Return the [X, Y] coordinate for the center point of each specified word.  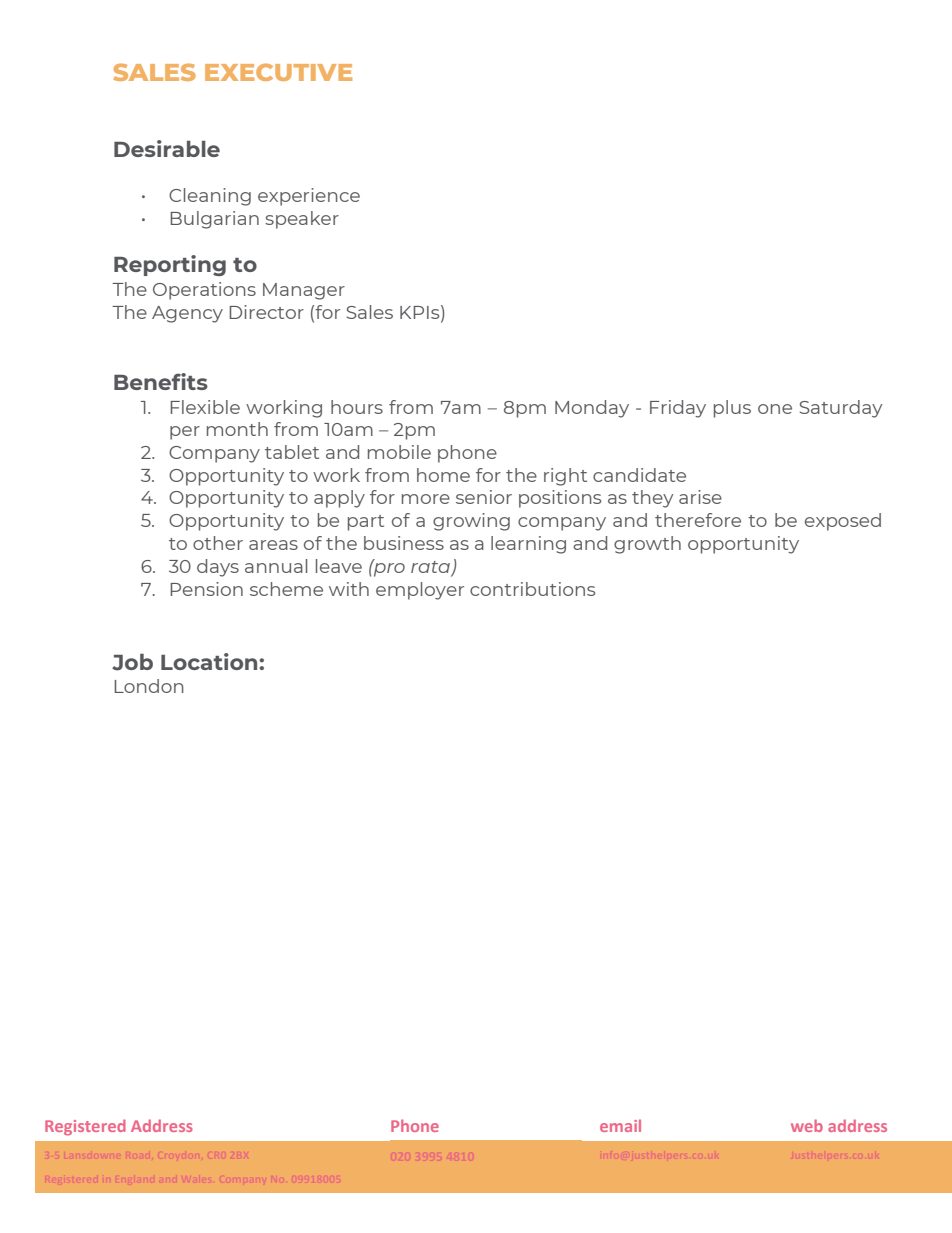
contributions [532, 589]
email [620, 1125]
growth [647, 545]
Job [132, 662]
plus [732, 409]
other [218, 543]
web [807, 1125]
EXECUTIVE [278, 72]
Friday [678, 409]
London [149, 686]
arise [700, 497]
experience [309, 197]
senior [484, 497]
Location [210, 661]
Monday [592, 409]
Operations [204, 291]
